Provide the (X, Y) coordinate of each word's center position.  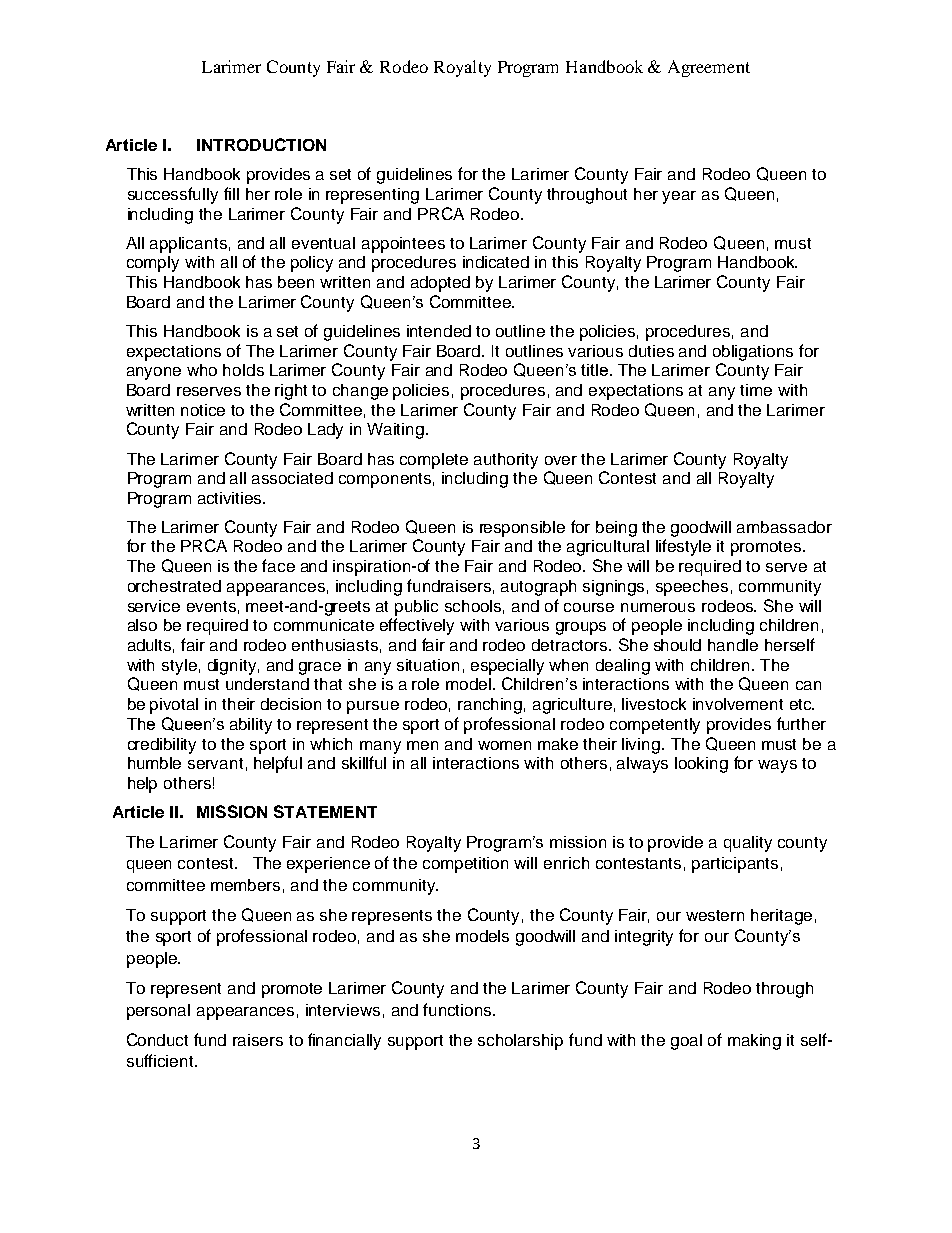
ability (251, 726)
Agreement (709, 68)
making (754, 1042)
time (756, 390)
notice (203, 410)
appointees (403, 245)
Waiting (395, 431)
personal (158, 1012)
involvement (738, 704)
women (504, 745)
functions (458, 1009)
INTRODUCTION (261, 144)
